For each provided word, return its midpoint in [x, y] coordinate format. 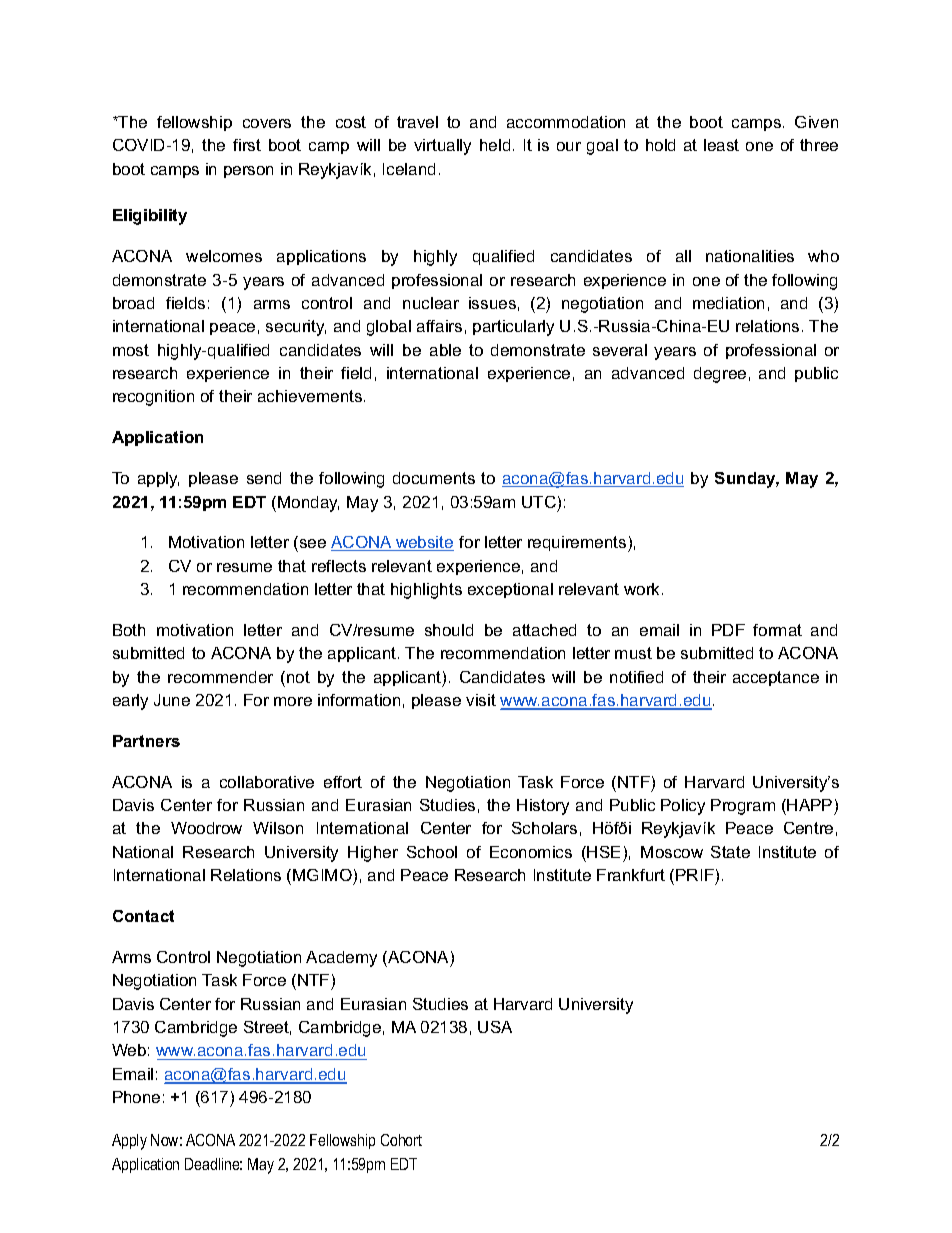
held [495, 145]
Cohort [401, 1140]
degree [720, 375]
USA [495, 1027]
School [432, 852]
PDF [728, 630]
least [721, 145]
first [247, 145]
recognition [153, 398]
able [445, 350]
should [449, 630]
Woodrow [206, 828]
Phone [136, 1097]
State [730, 852]
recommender [220, 677]
